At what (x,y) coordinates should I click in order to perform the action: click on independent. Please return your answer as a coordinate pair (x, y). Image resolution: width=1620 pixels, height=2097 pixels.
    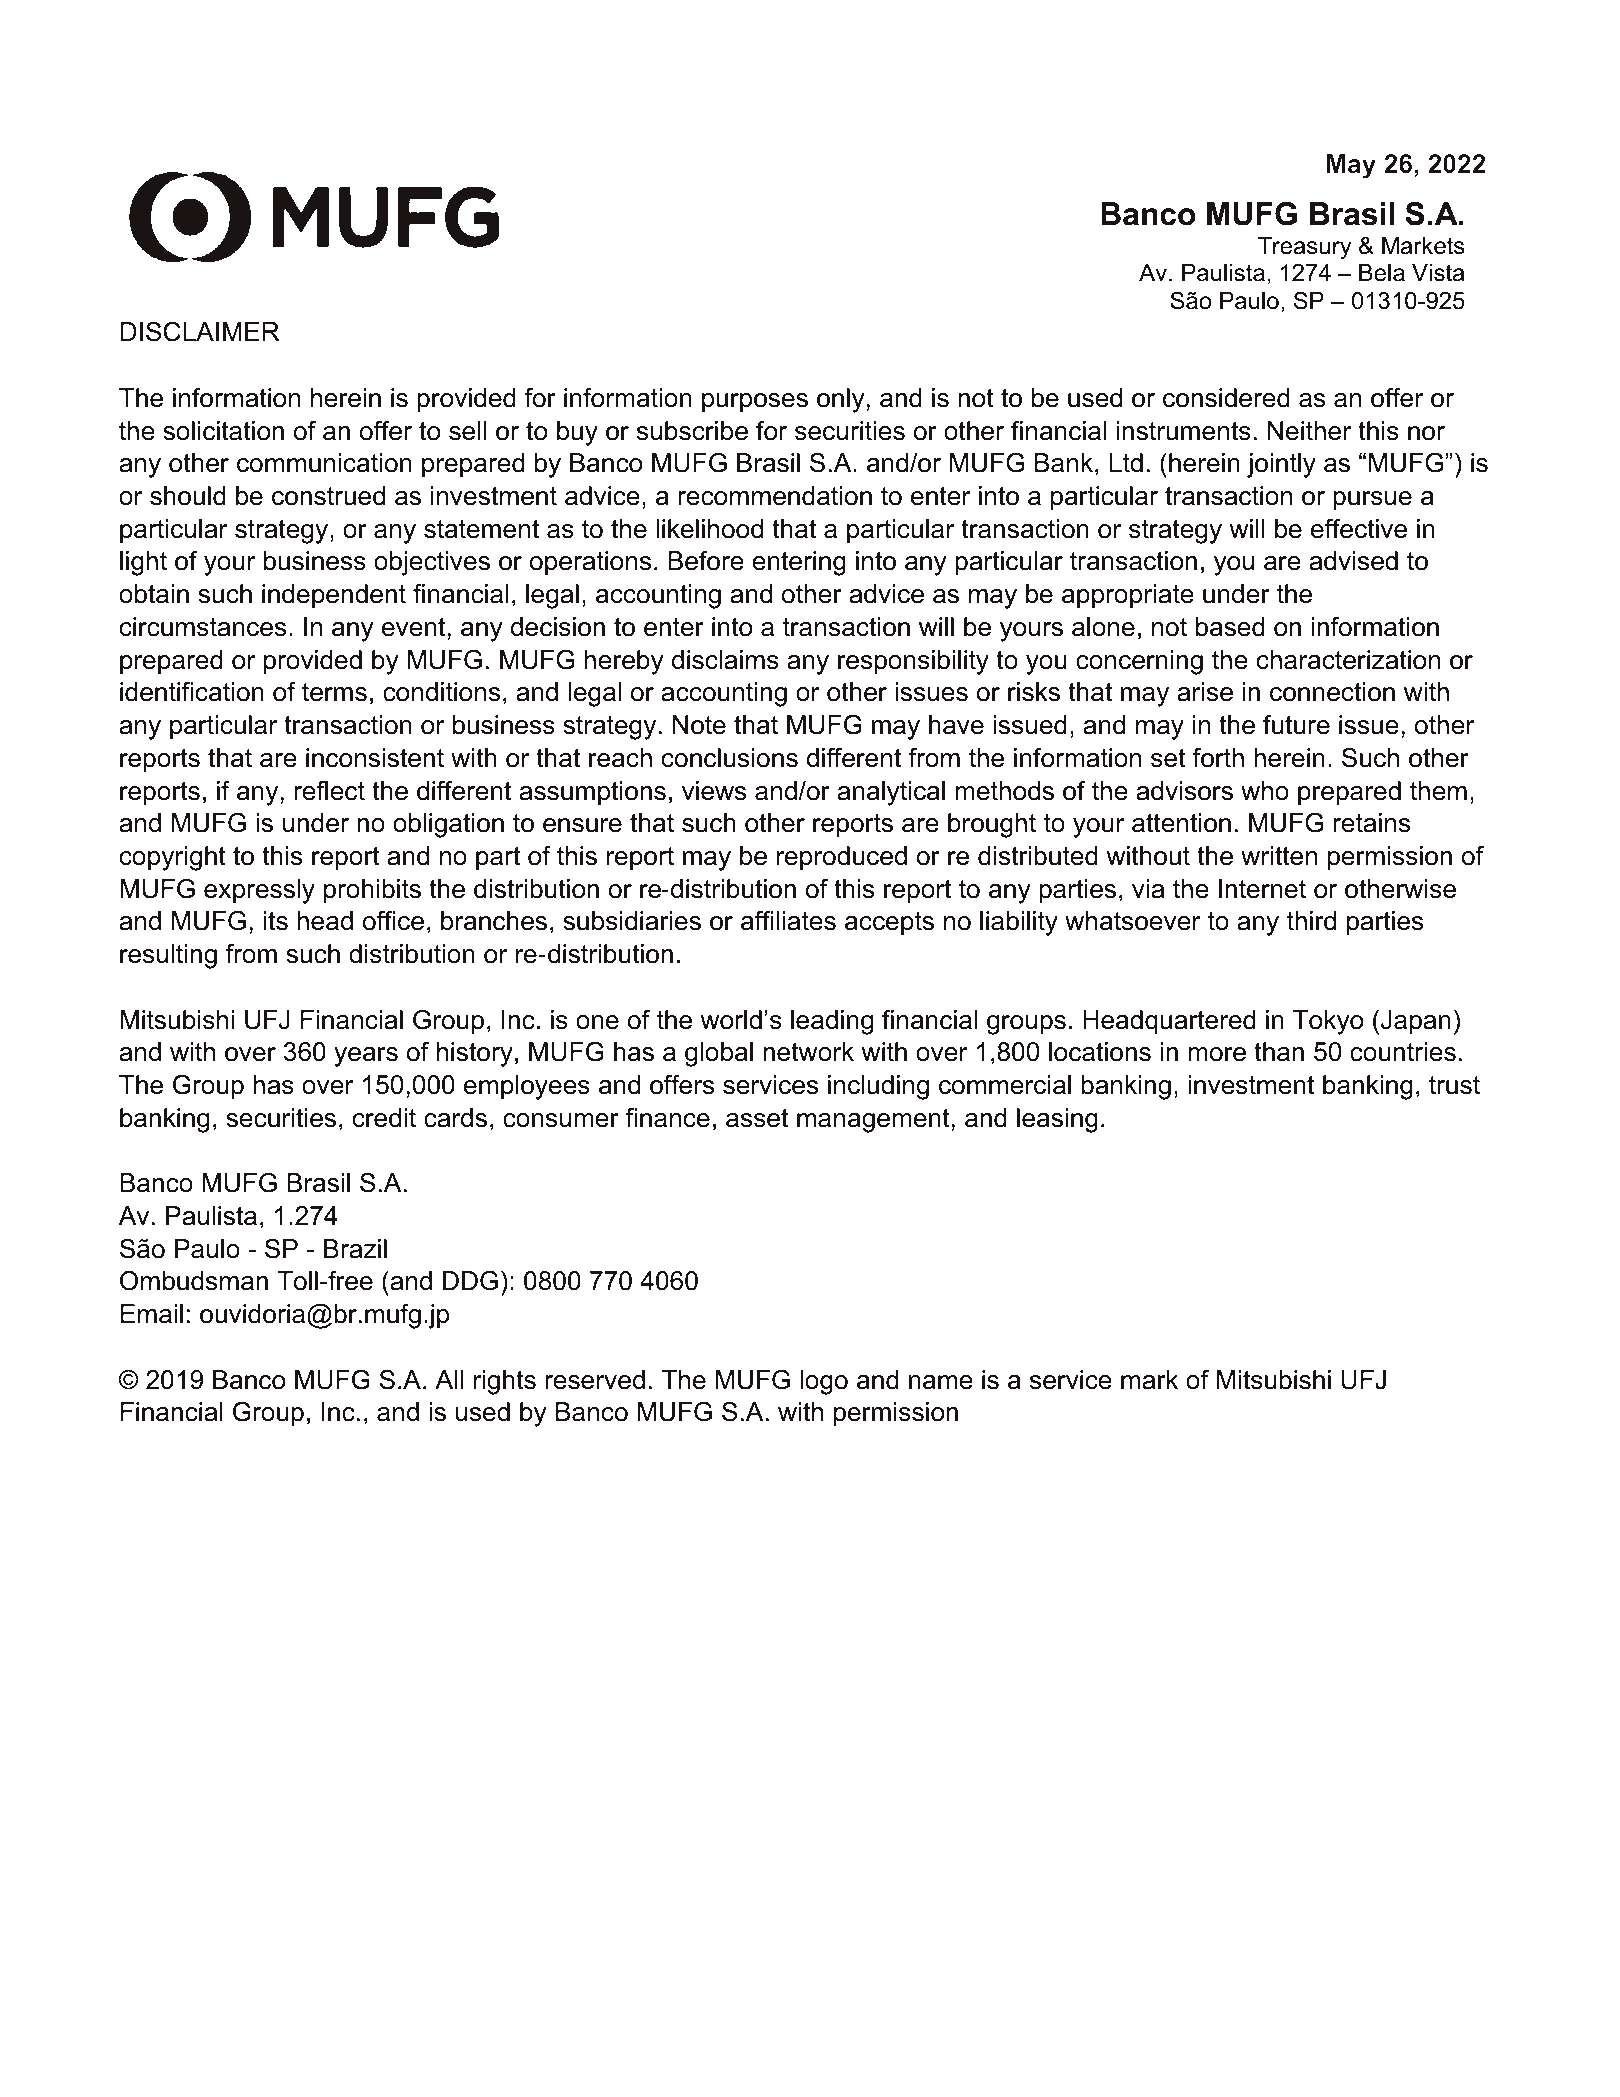
    Looking at the image, I should click on (334, 596).
